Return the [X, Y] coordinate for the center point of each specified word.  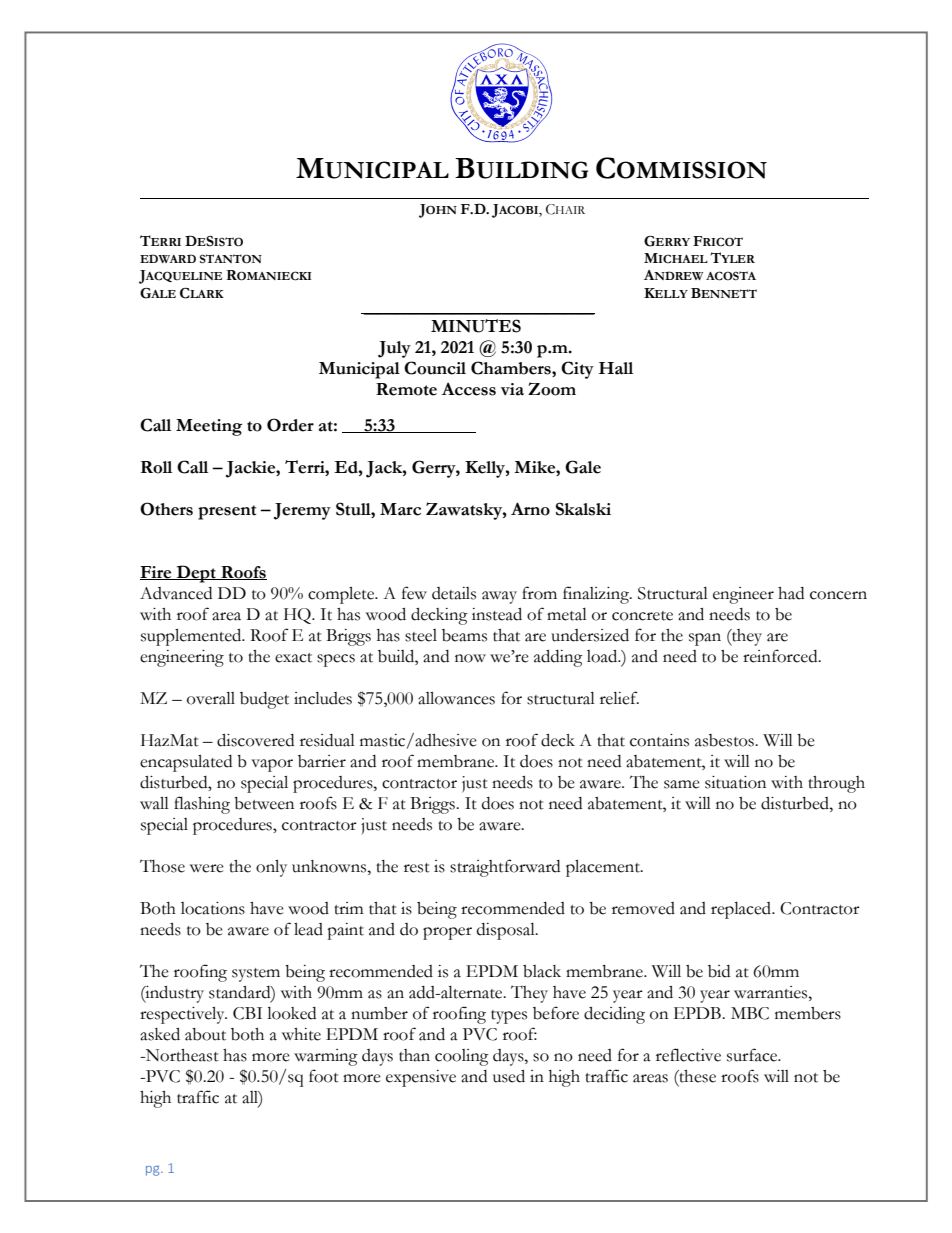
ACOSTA [731, 276]
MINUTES [476, 326]
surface [753, 1055]
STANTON [231, 259]
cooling [462, 1057]
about [205, 1034]
